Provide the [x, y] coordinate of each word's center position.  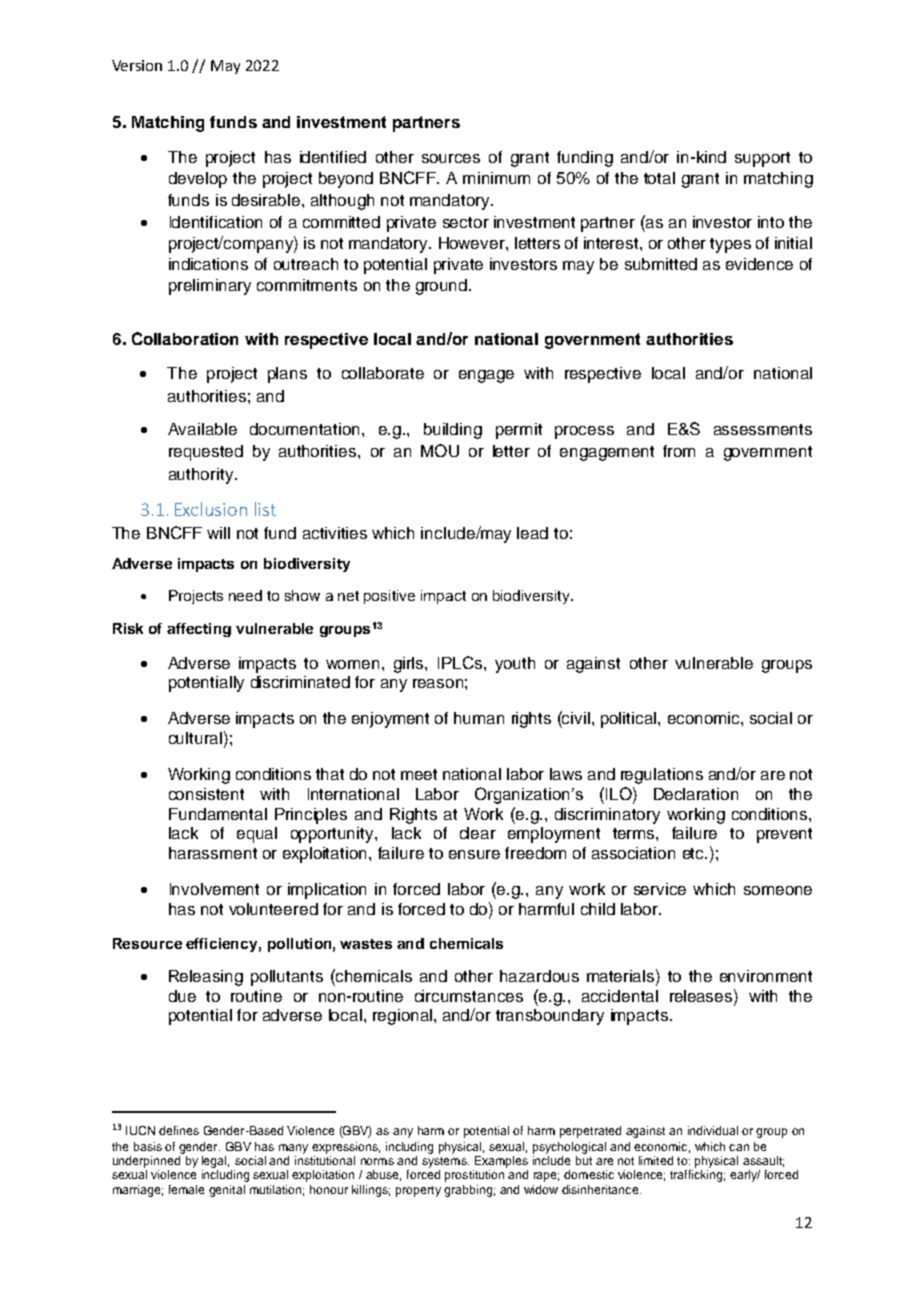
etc [695, 853]
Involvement [214, 889]
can [739, 1147]
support [762, 159]
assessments [763, 429]
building [453, 431]
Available [202, 429]
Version [137, 65]
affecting [199, 630]
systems [445, 1162]
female [186, 1189]
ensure [474, 854]
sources [451, 158]
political [628, 720]
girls [410, 665]
